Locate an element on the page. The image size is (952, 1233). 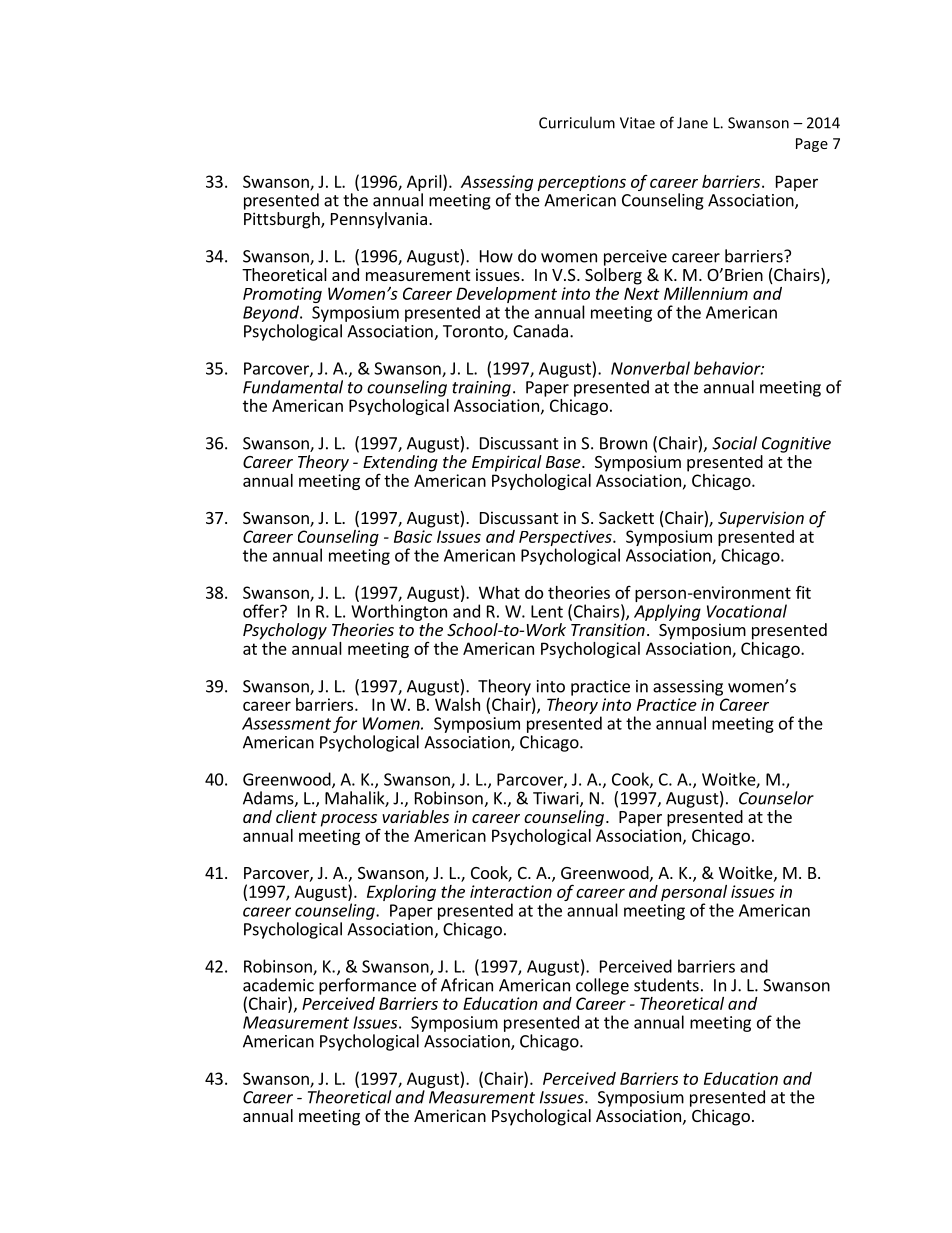
Canada is located at coordinates (540, 331).
